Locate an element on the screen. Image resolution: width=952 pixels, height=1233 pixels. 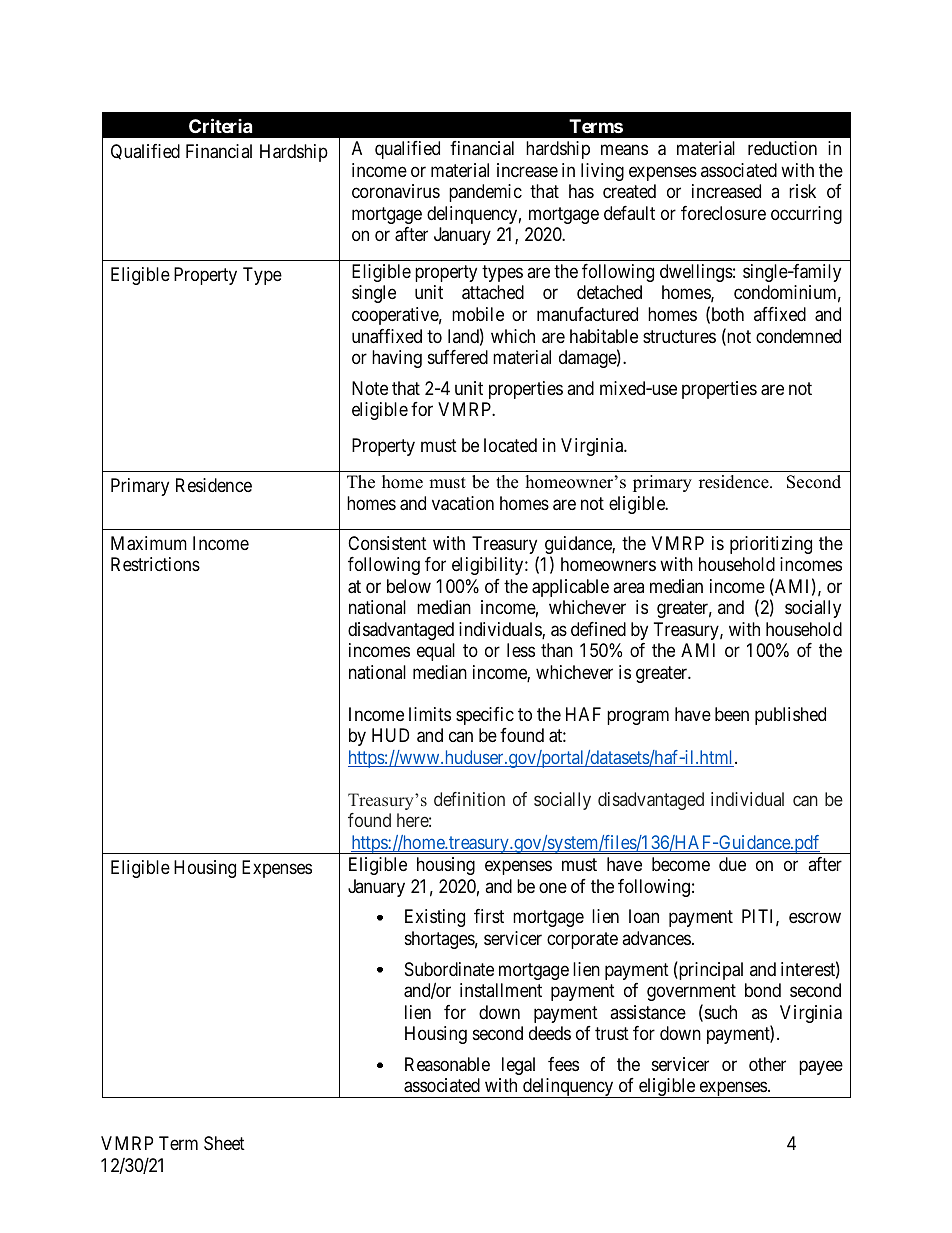
reduction is located at coordinates (782, 148).
